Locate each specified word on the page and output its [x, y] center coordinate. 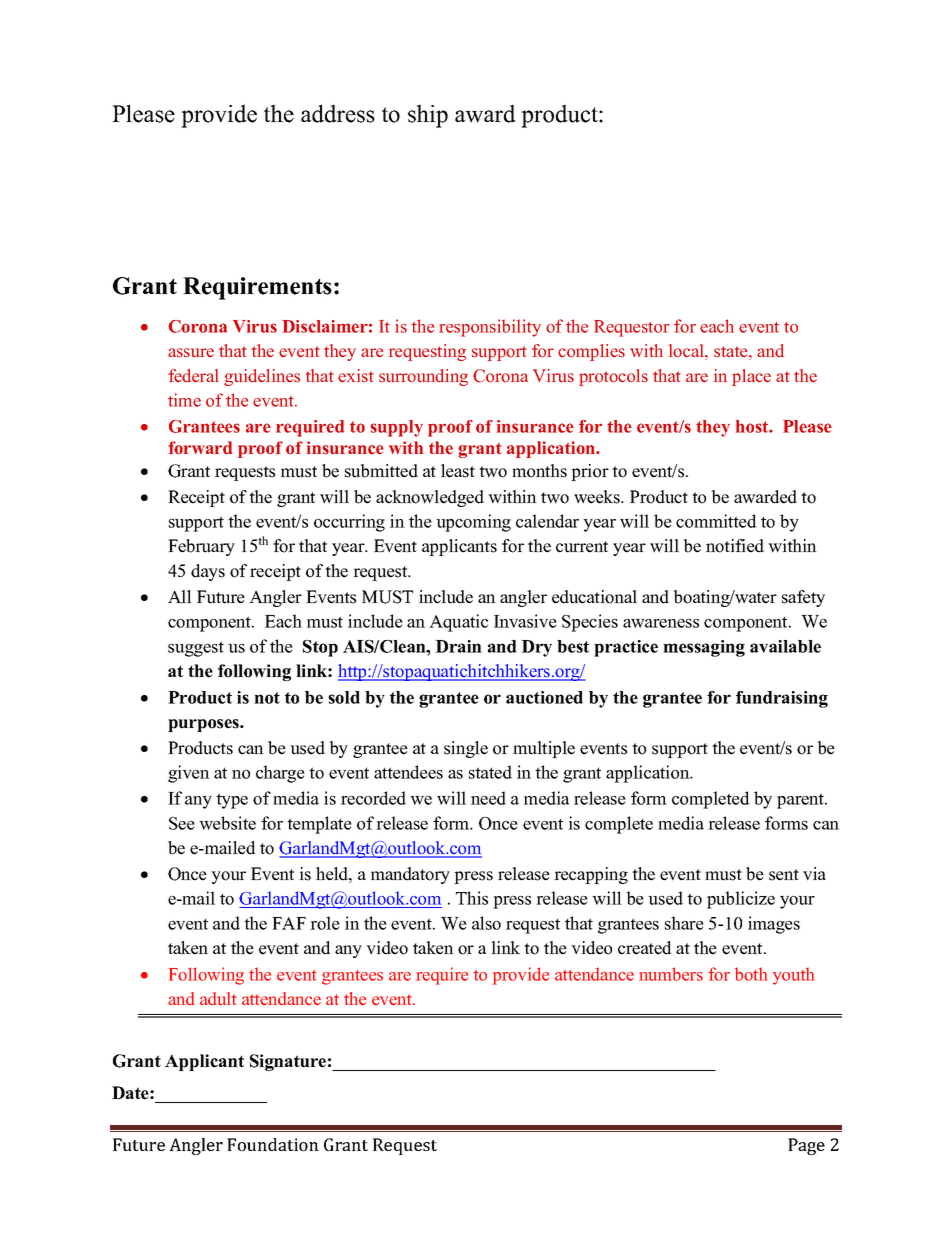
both [751, 974]
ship [428, 116]
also [486, 923]
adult [218, 998]
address [338, 113]
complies [591, 352]
